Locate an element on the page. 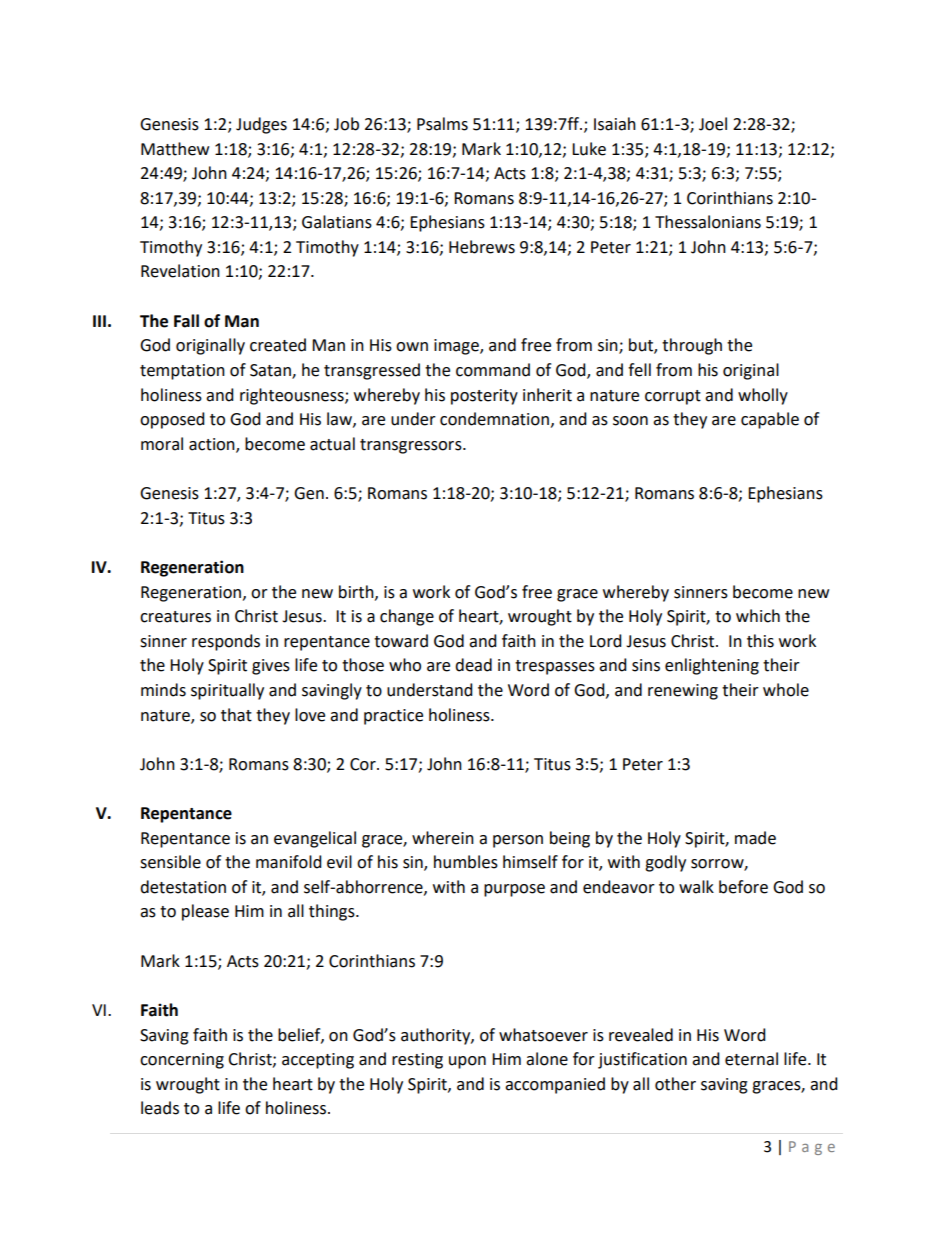 The height and width of the document is (1233, 952). sensible is located at coordinates (170, 862).
